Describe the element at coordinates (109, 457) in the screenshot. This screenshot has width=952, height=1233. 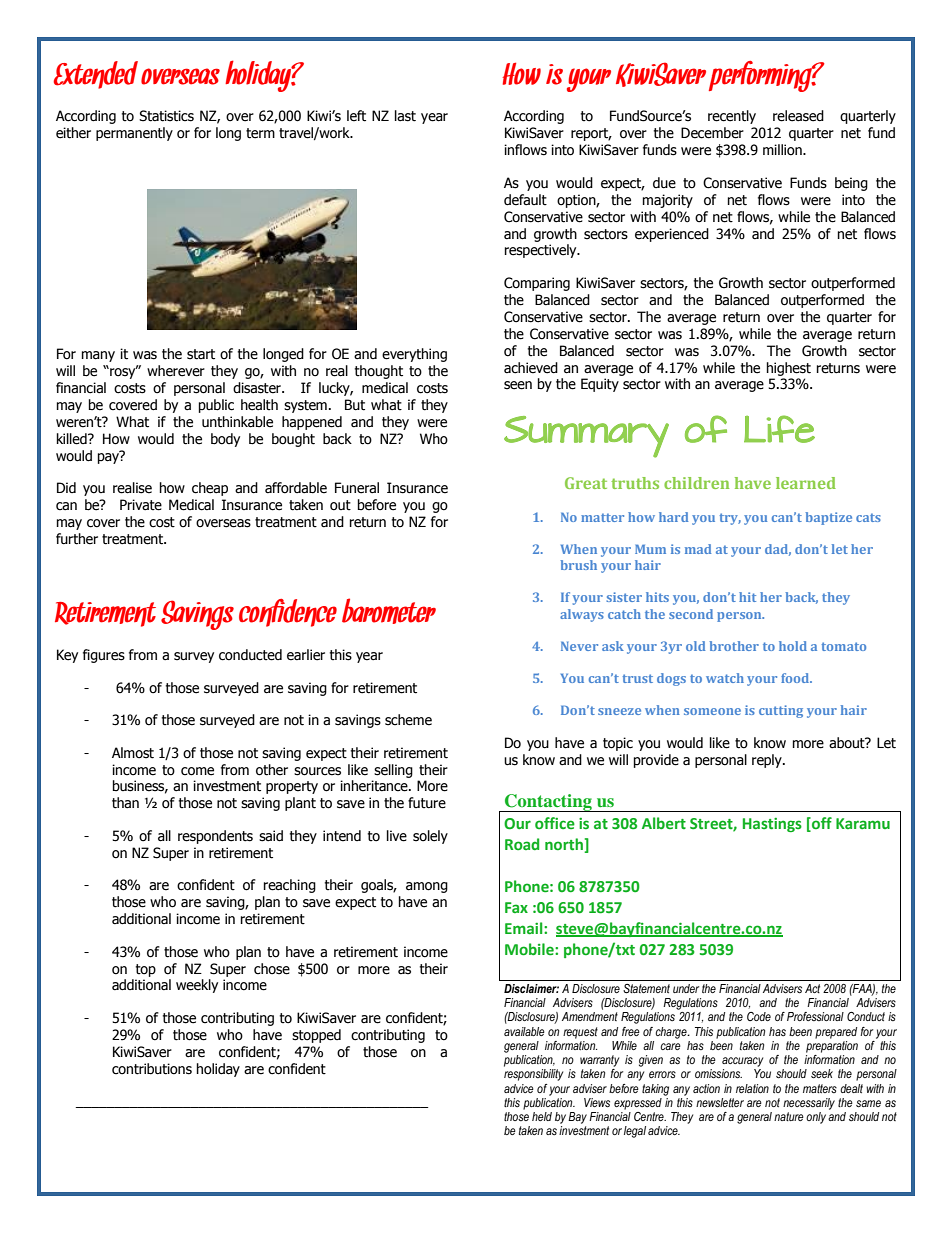
I see `pay` at that location.
